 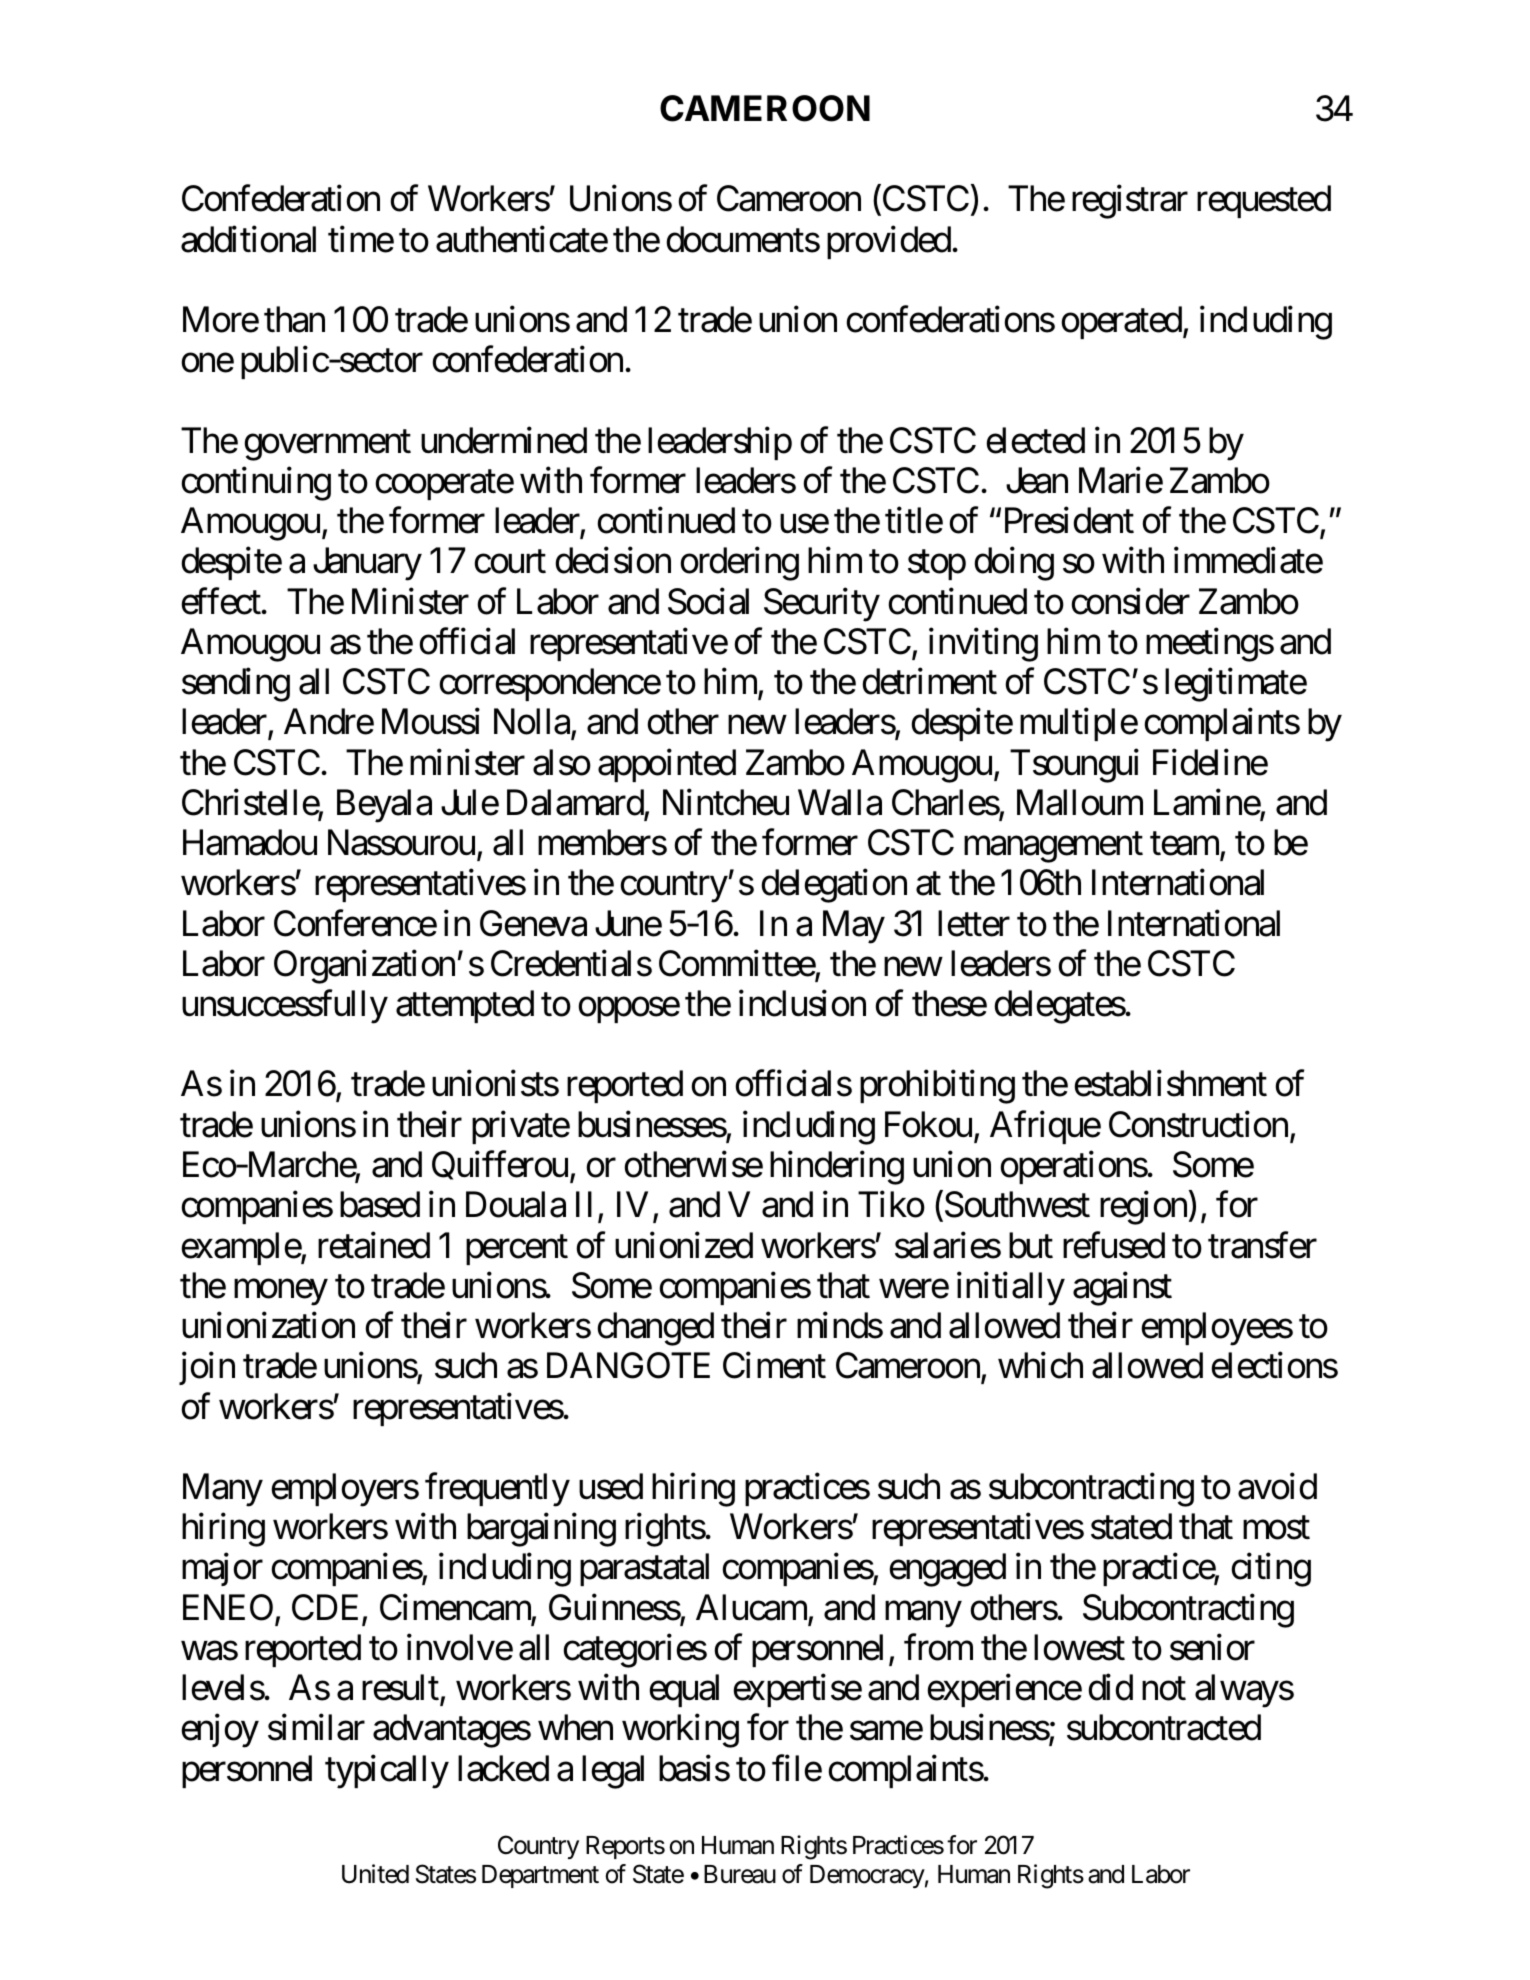 I want to click on changed, so click(x=655, y=1329).
